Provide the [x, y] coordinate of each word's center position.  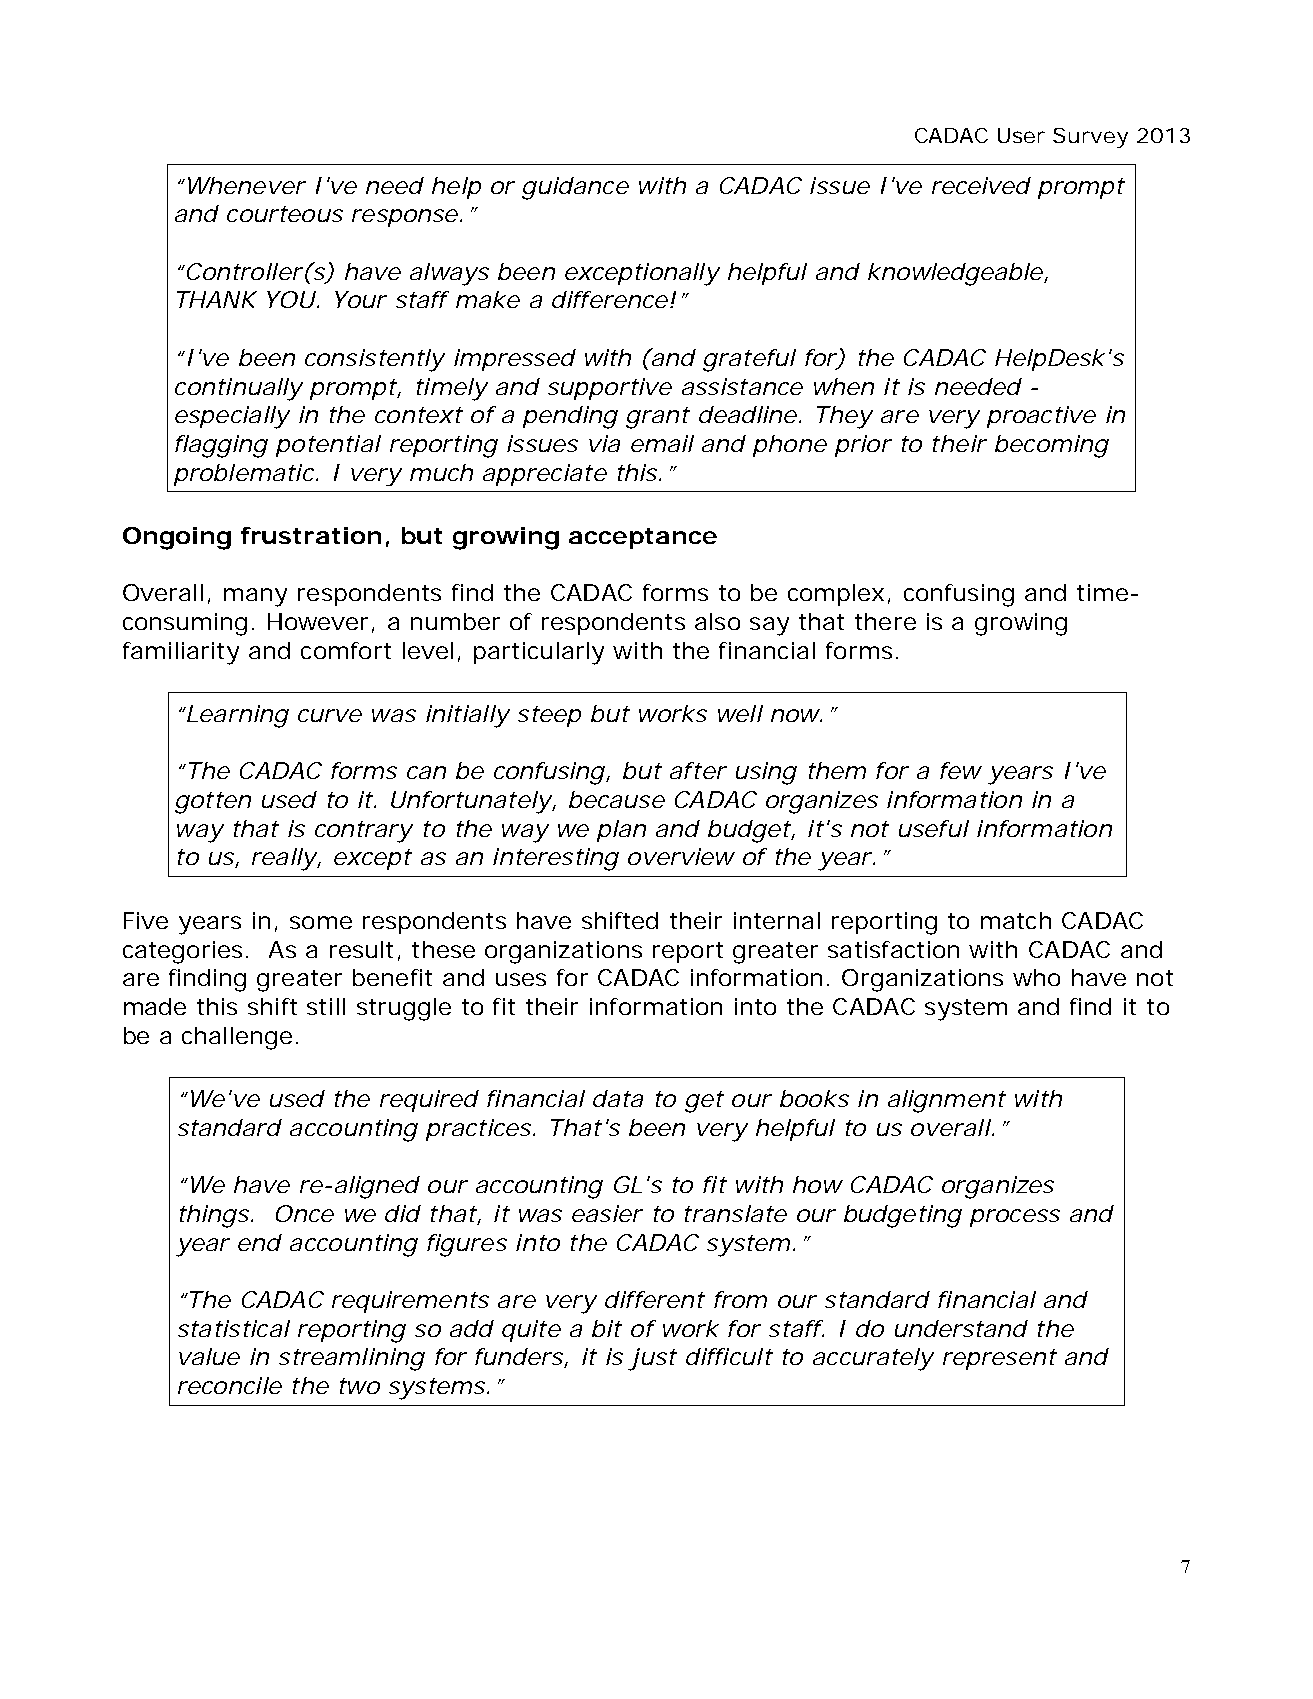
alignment [947, 1101]
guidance [575, 188]
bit [607, 1328]
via [604, 443]
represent [1000, 1359]
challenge [237, 1038]
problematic [244, 475]
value [209, 1356]
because [617, 799]
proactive [1041, 417]
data [618, 1098]
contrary [364, 832]
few [961, 770]
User [1021, 135]
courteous [285, 214]
